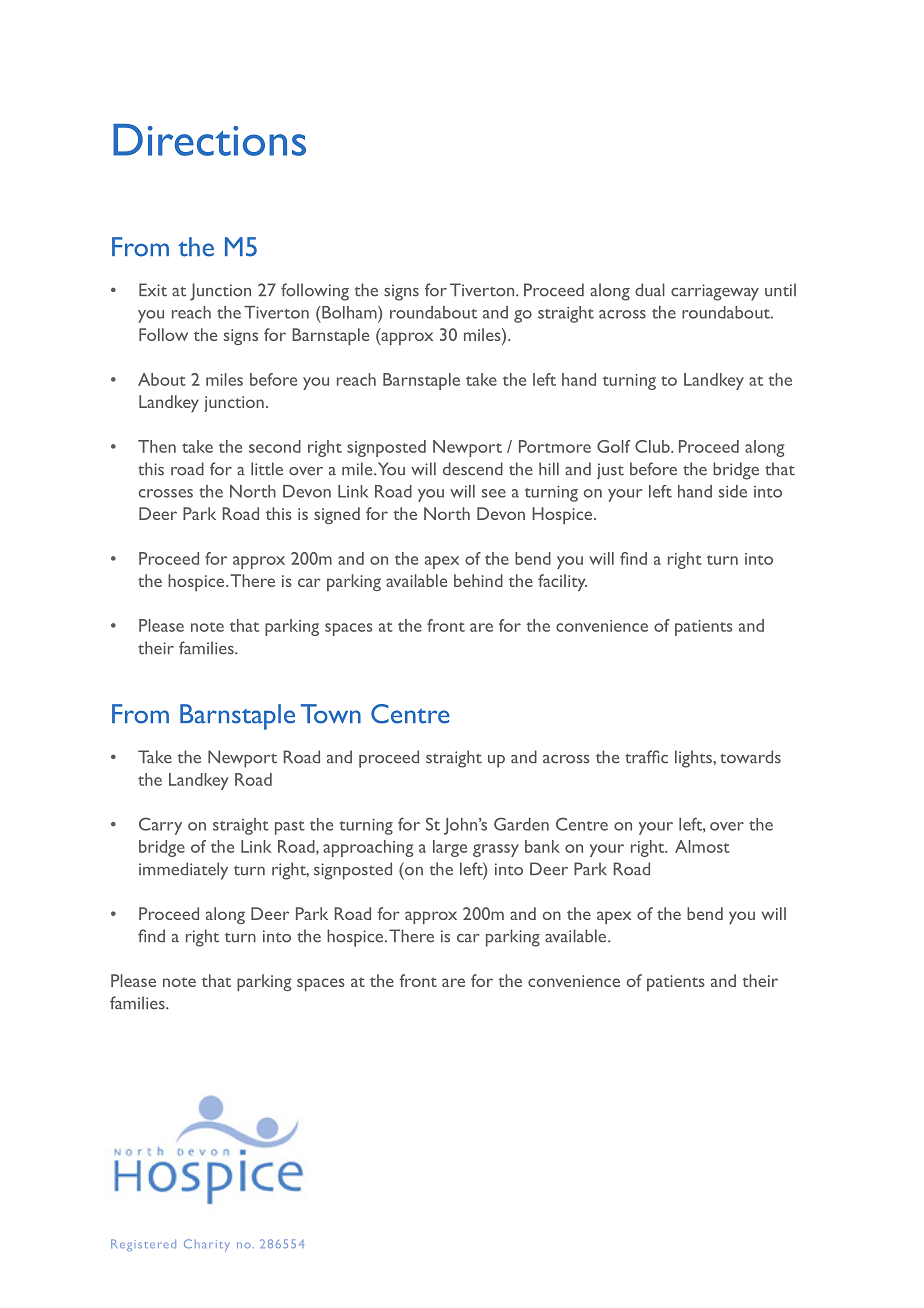 The width and height of the document is (924, 1308). I want to click on Charity, so click(207, 1245).
